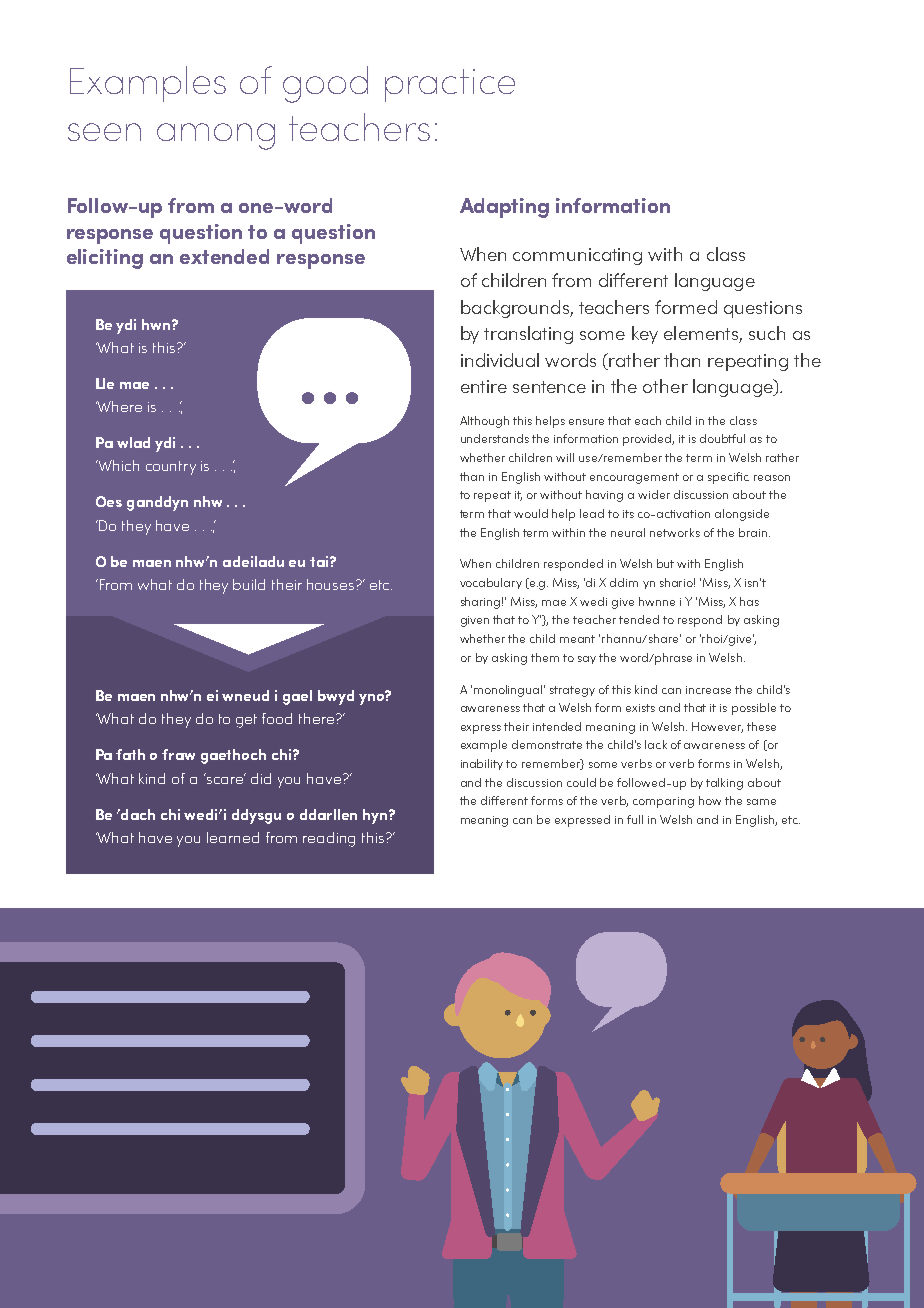  What do you see at coordinates (216, 136) in the screenshot?
I see `among` at bounding box center [216, 136].
